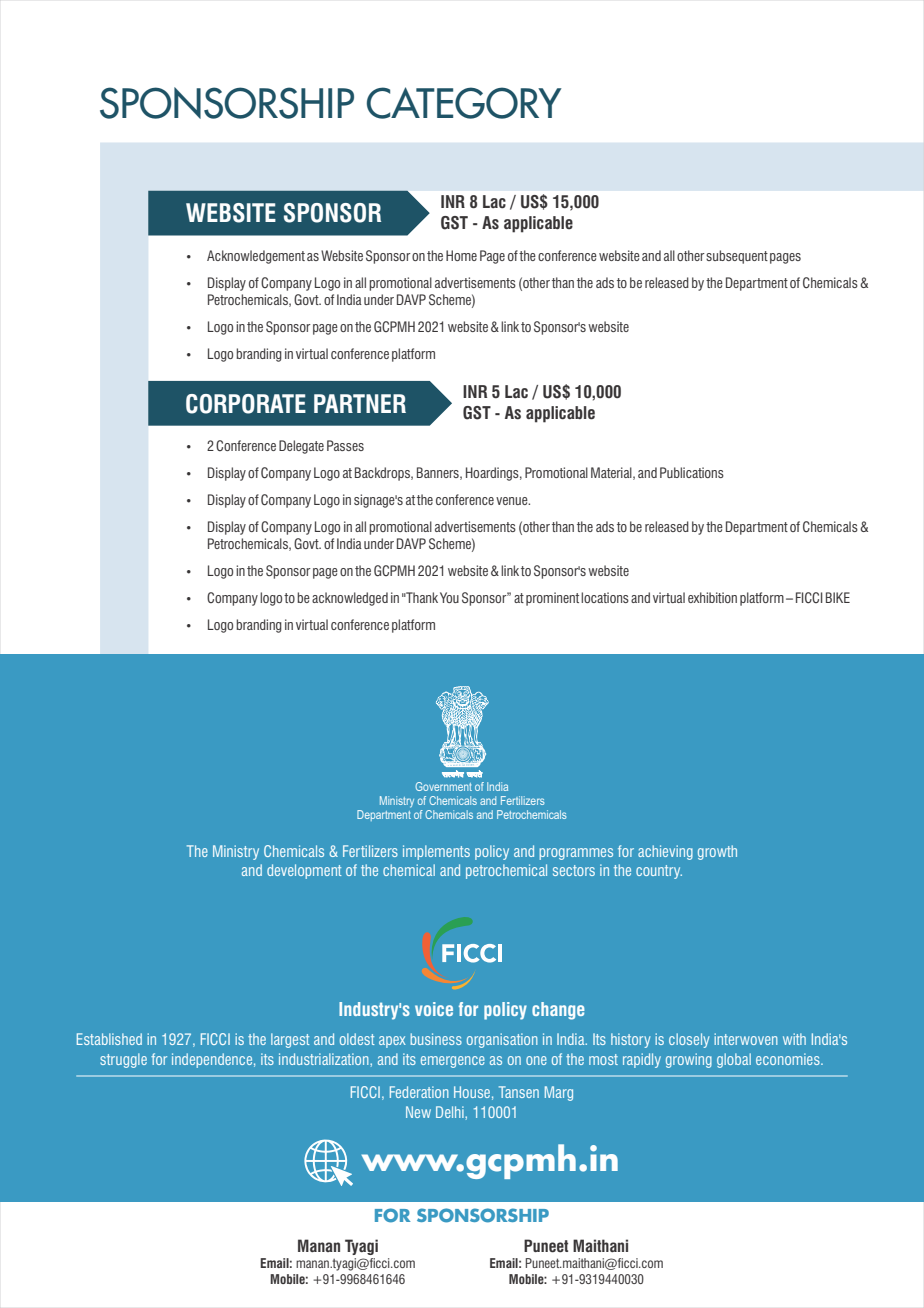 The image size is (924, 1308). What do you see at coordinates (712, 597) in the screenshot?
I see `exhibition` at bounding box center [712, 597].
